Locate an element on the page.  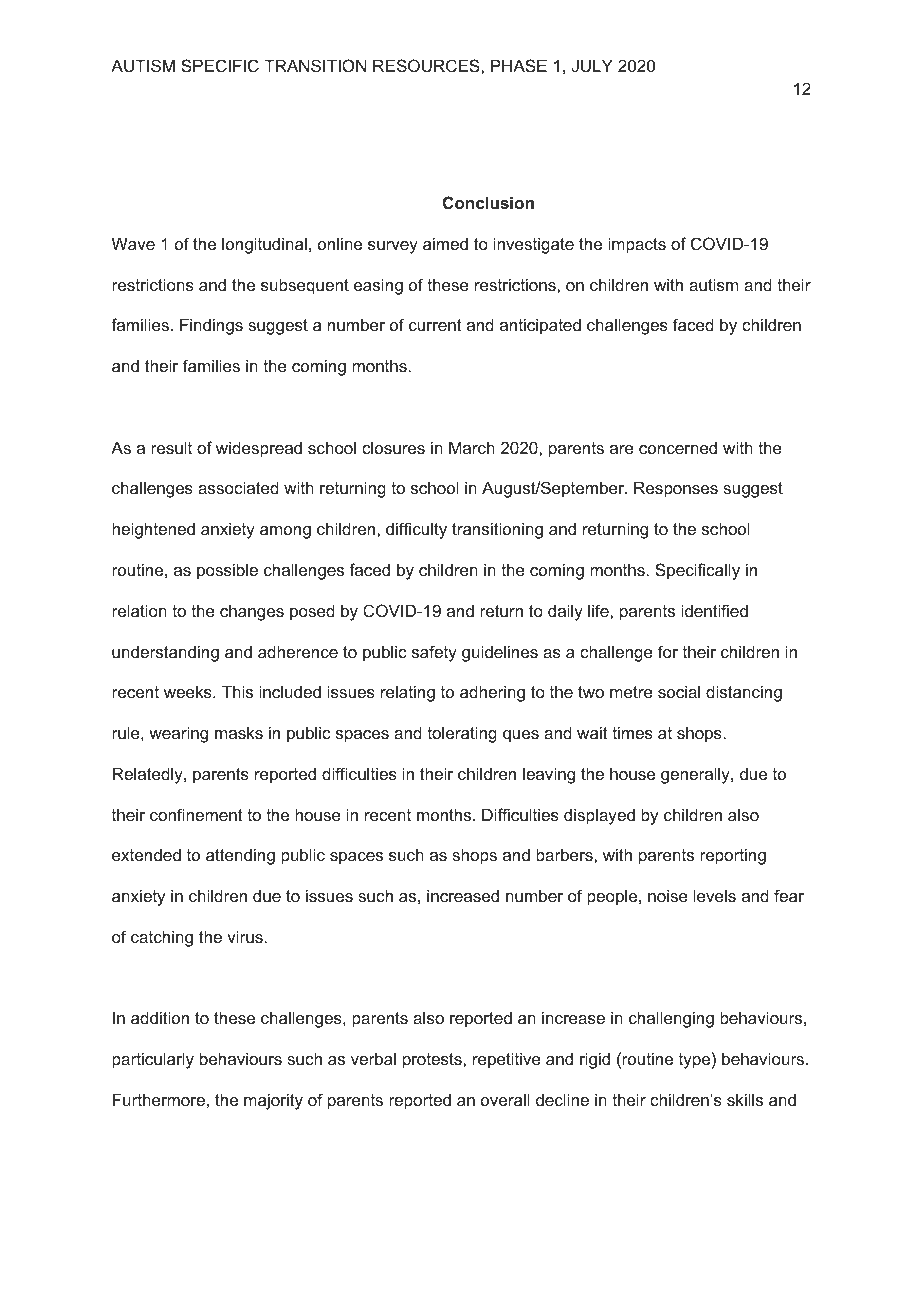
confinement is located at coordinates (196, 814).
